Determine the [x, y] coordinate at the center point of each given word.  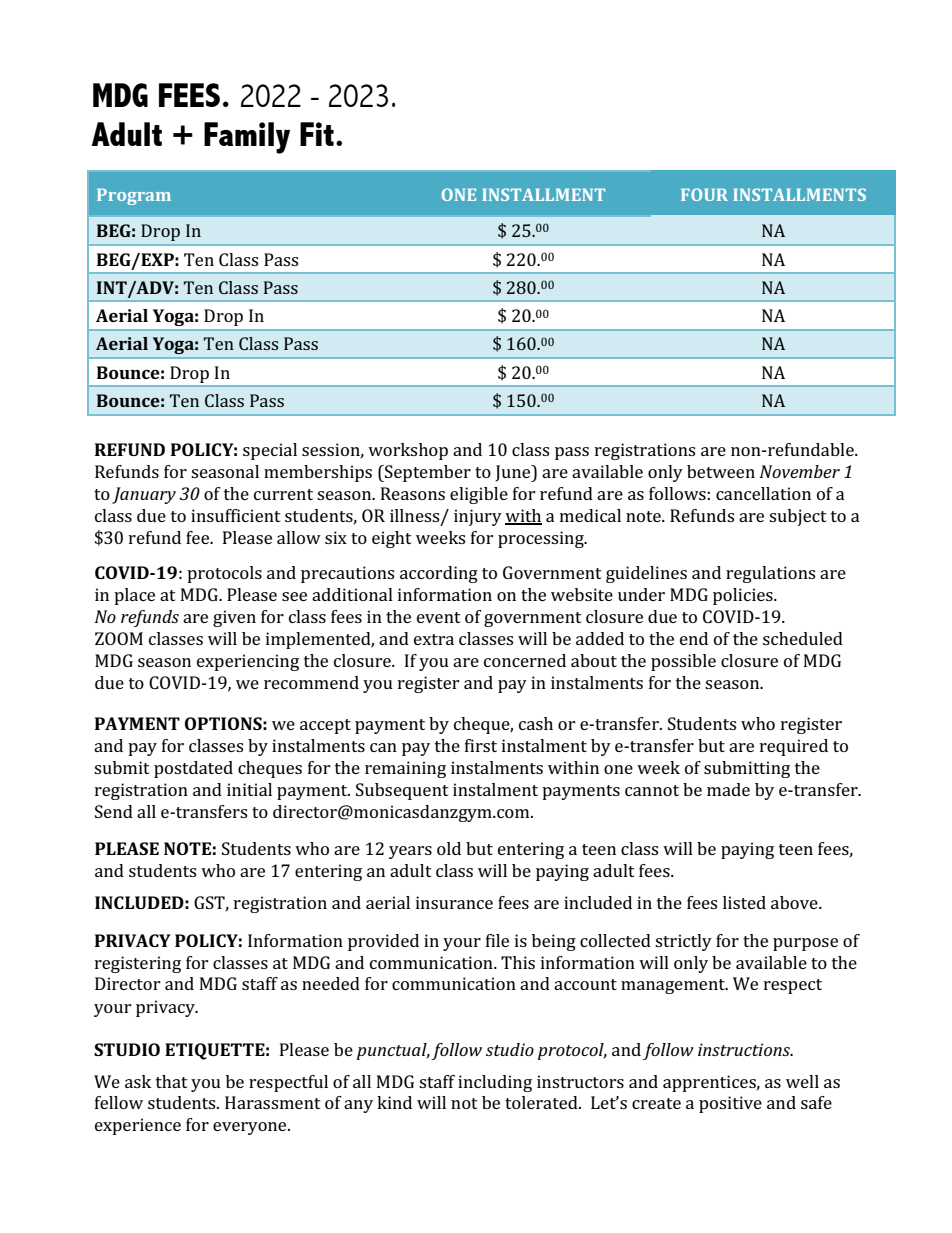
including [495, 1083]
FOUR [704, 194]
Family [247, 138]
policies [744, 596]
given [234, 618]
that [172, 1081]
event [439, 617]
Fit [317, 134]
